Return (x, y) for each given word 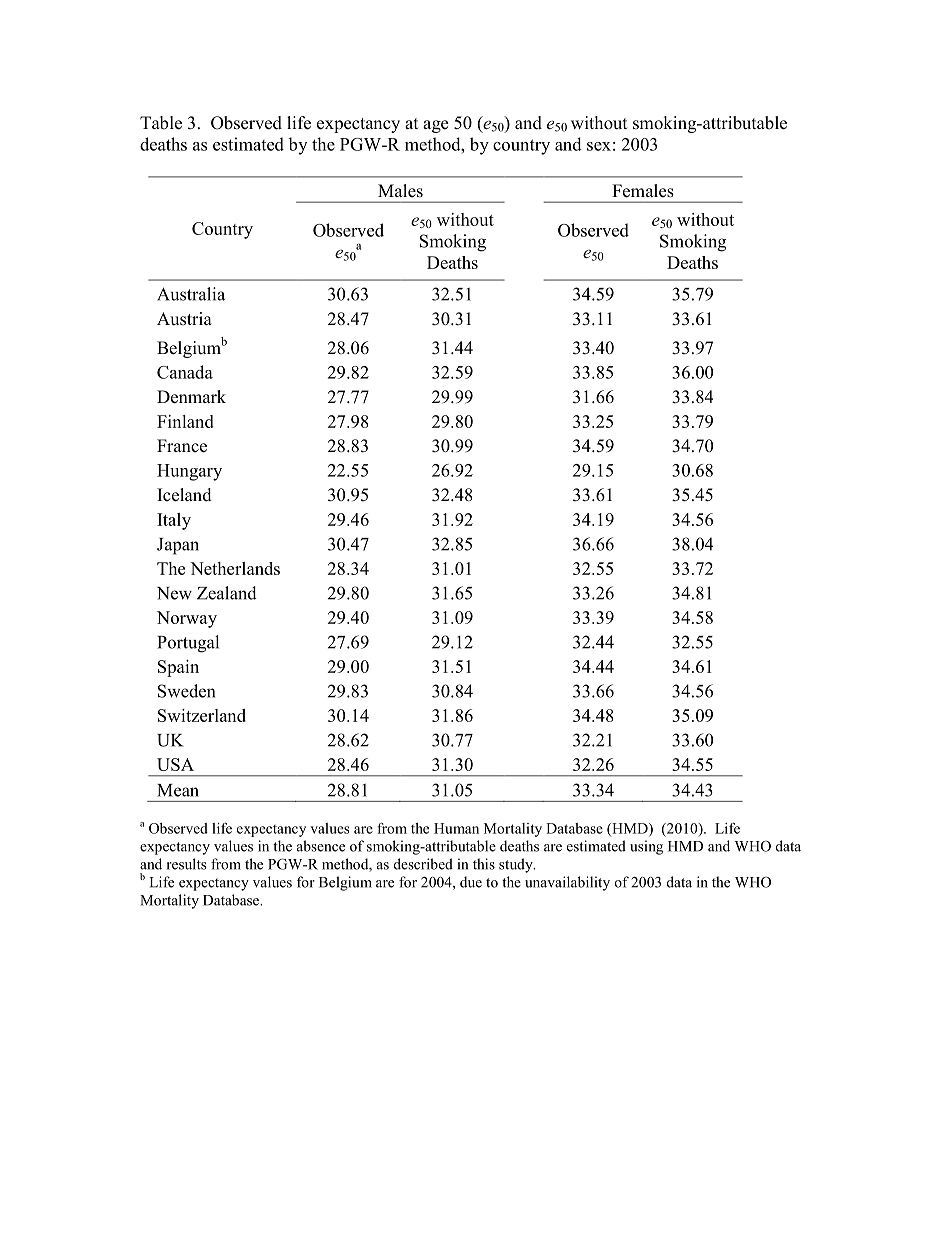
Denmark (191, 397)
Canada (185, 372)
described (423, 864)
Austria (184, 319)
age (435, 126)
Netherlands (235, 568)
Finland (185, 421)
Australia (191, 294)
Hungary (189, 472)
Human (456, 828)
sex (599, 146)
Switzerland (202, 715)
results (186, 864)
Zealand (227, 593)
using (646, 847)
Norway (187, 619)
